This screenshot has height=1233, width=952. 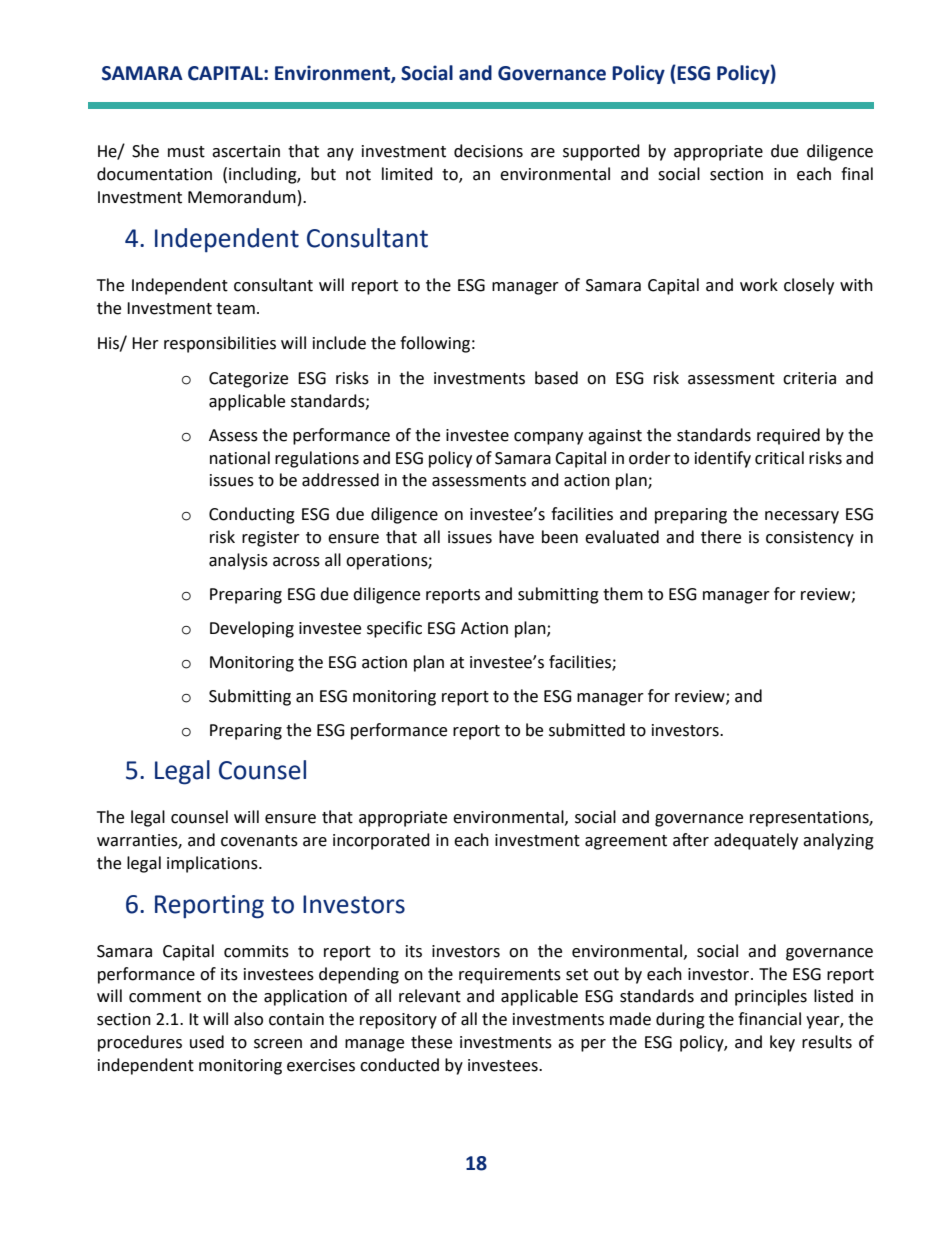 What do you see at coordinates (756, 841) in the screenshot?
I see `adequately` at bounding box center [756, 841].
